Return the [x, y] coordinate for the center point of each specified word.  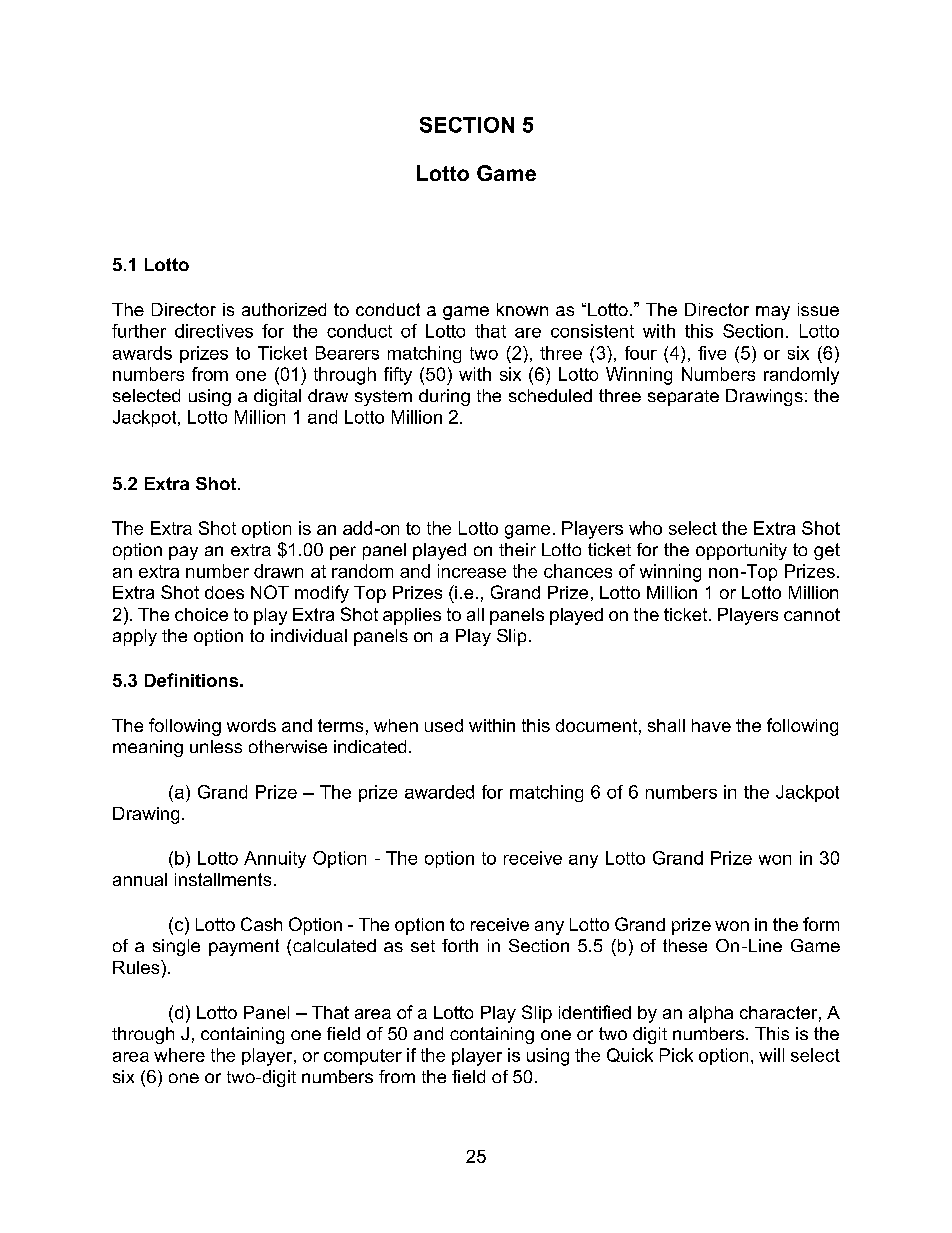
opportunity [741, 551]
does [224, 592]
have [711, 725]
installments [223, 879]
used [444, 725]
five [712, 353]
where [179, 1055]
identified [595, 1012]
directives [214, 331]
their [517, 549]
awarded [439, 792]
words [251, 725]
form [821, 924]
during [444, 397]
